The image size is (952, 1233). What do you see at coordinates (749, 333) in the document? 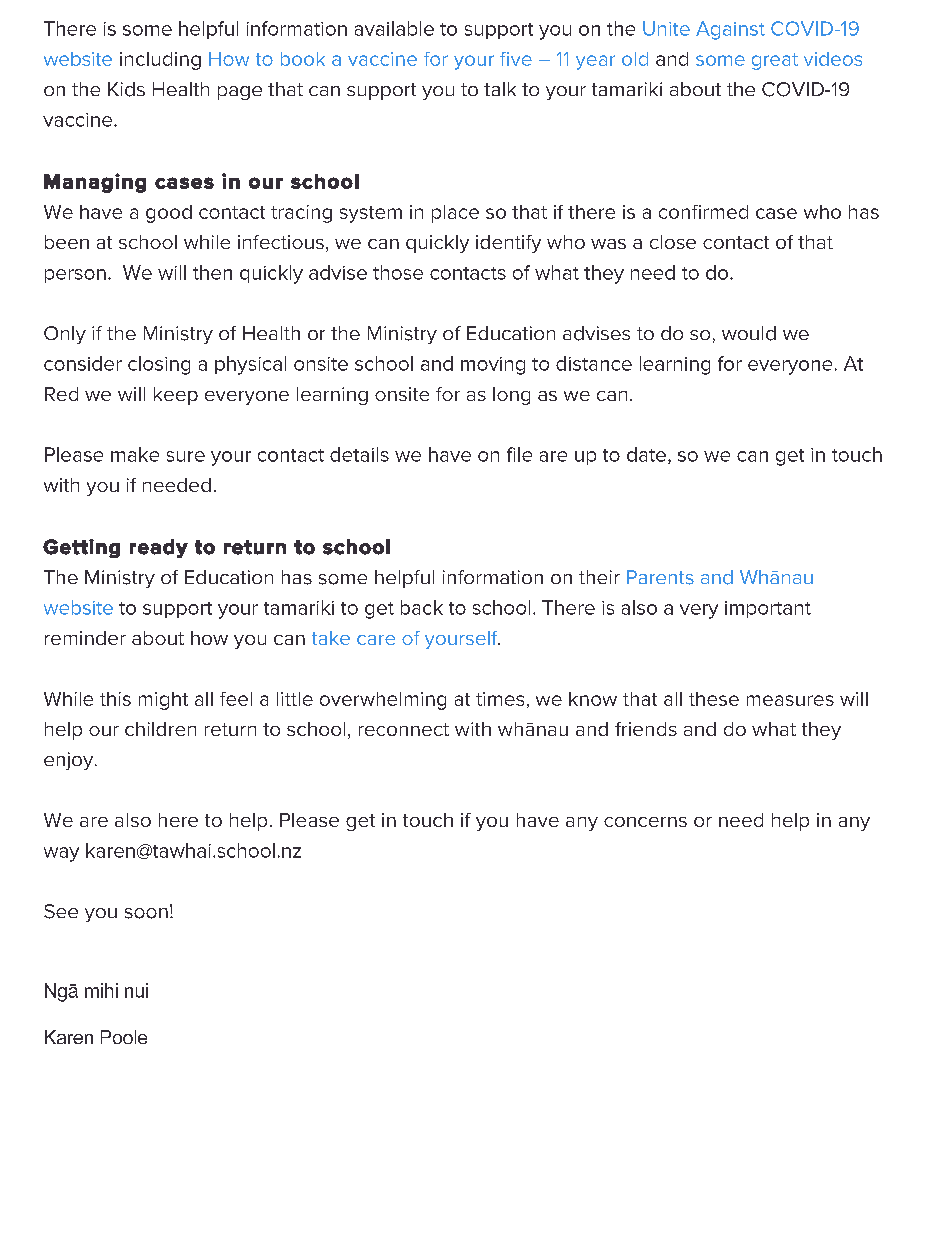
I see `would` at bounding box center [749, 333].
